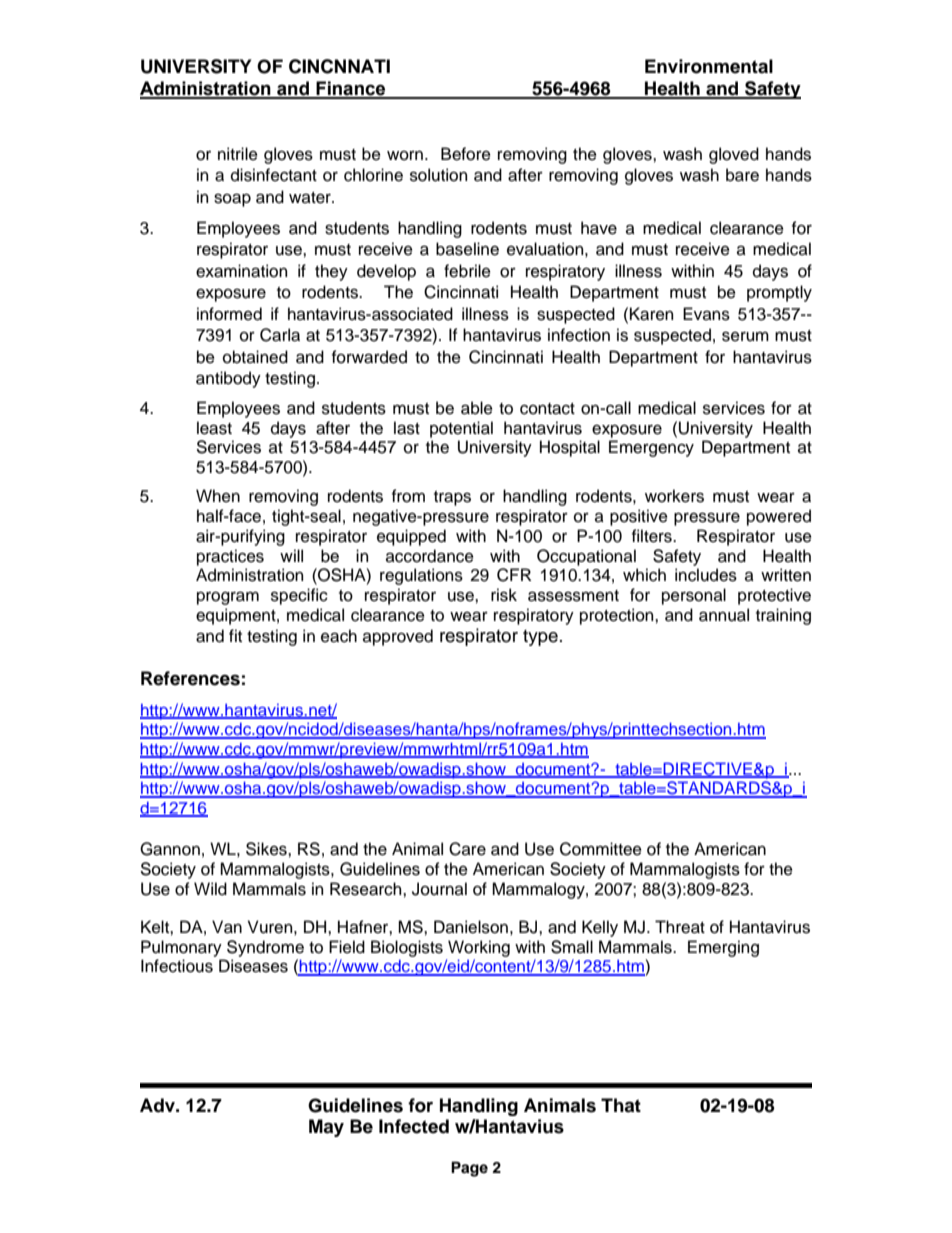 This document has height=1233, width=952. Describe the element at coordinates (724, 615) in the document. I see `annual` at that location.
